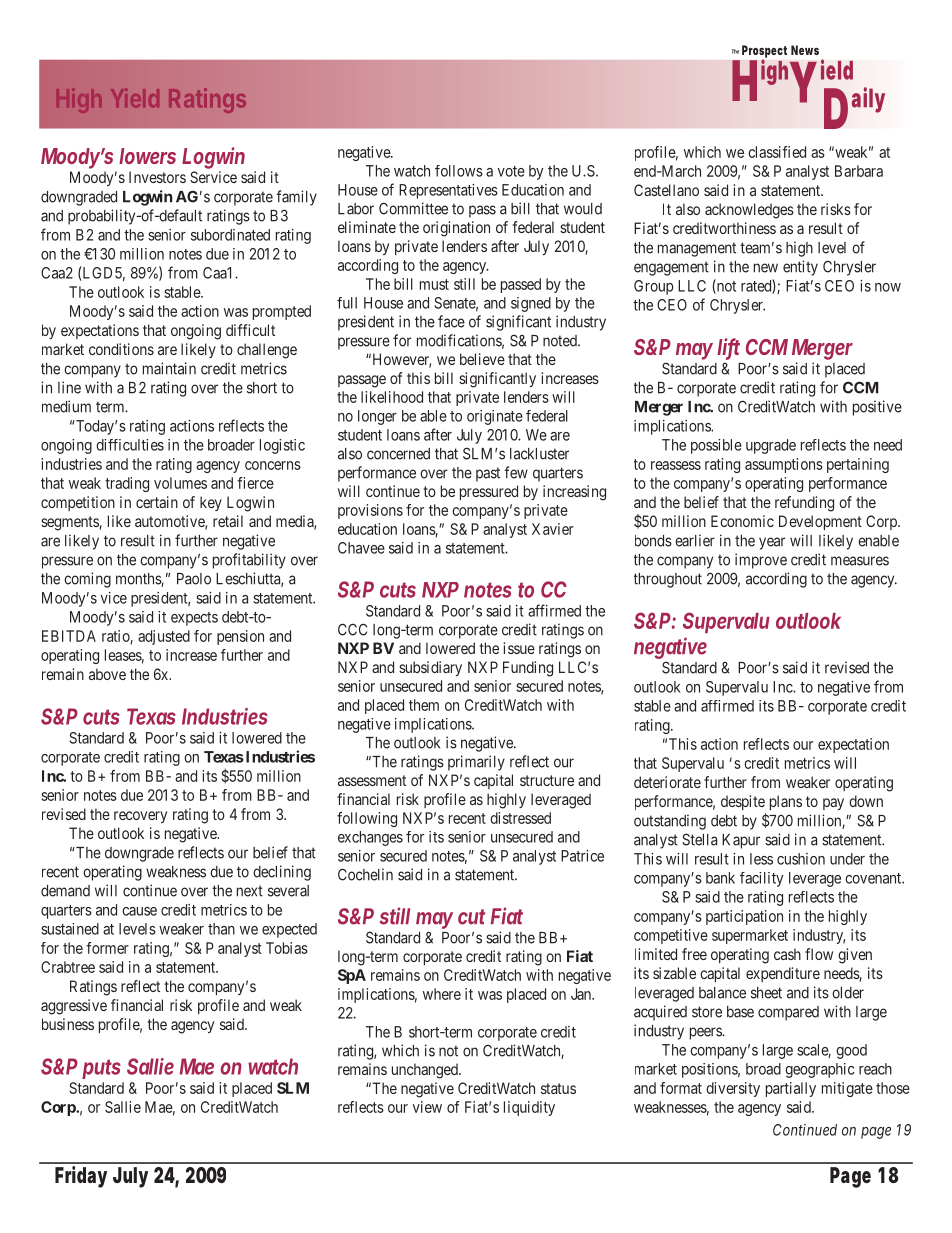 The image size is (952, 1233). I want to click on lowers, so click(147, 156).
